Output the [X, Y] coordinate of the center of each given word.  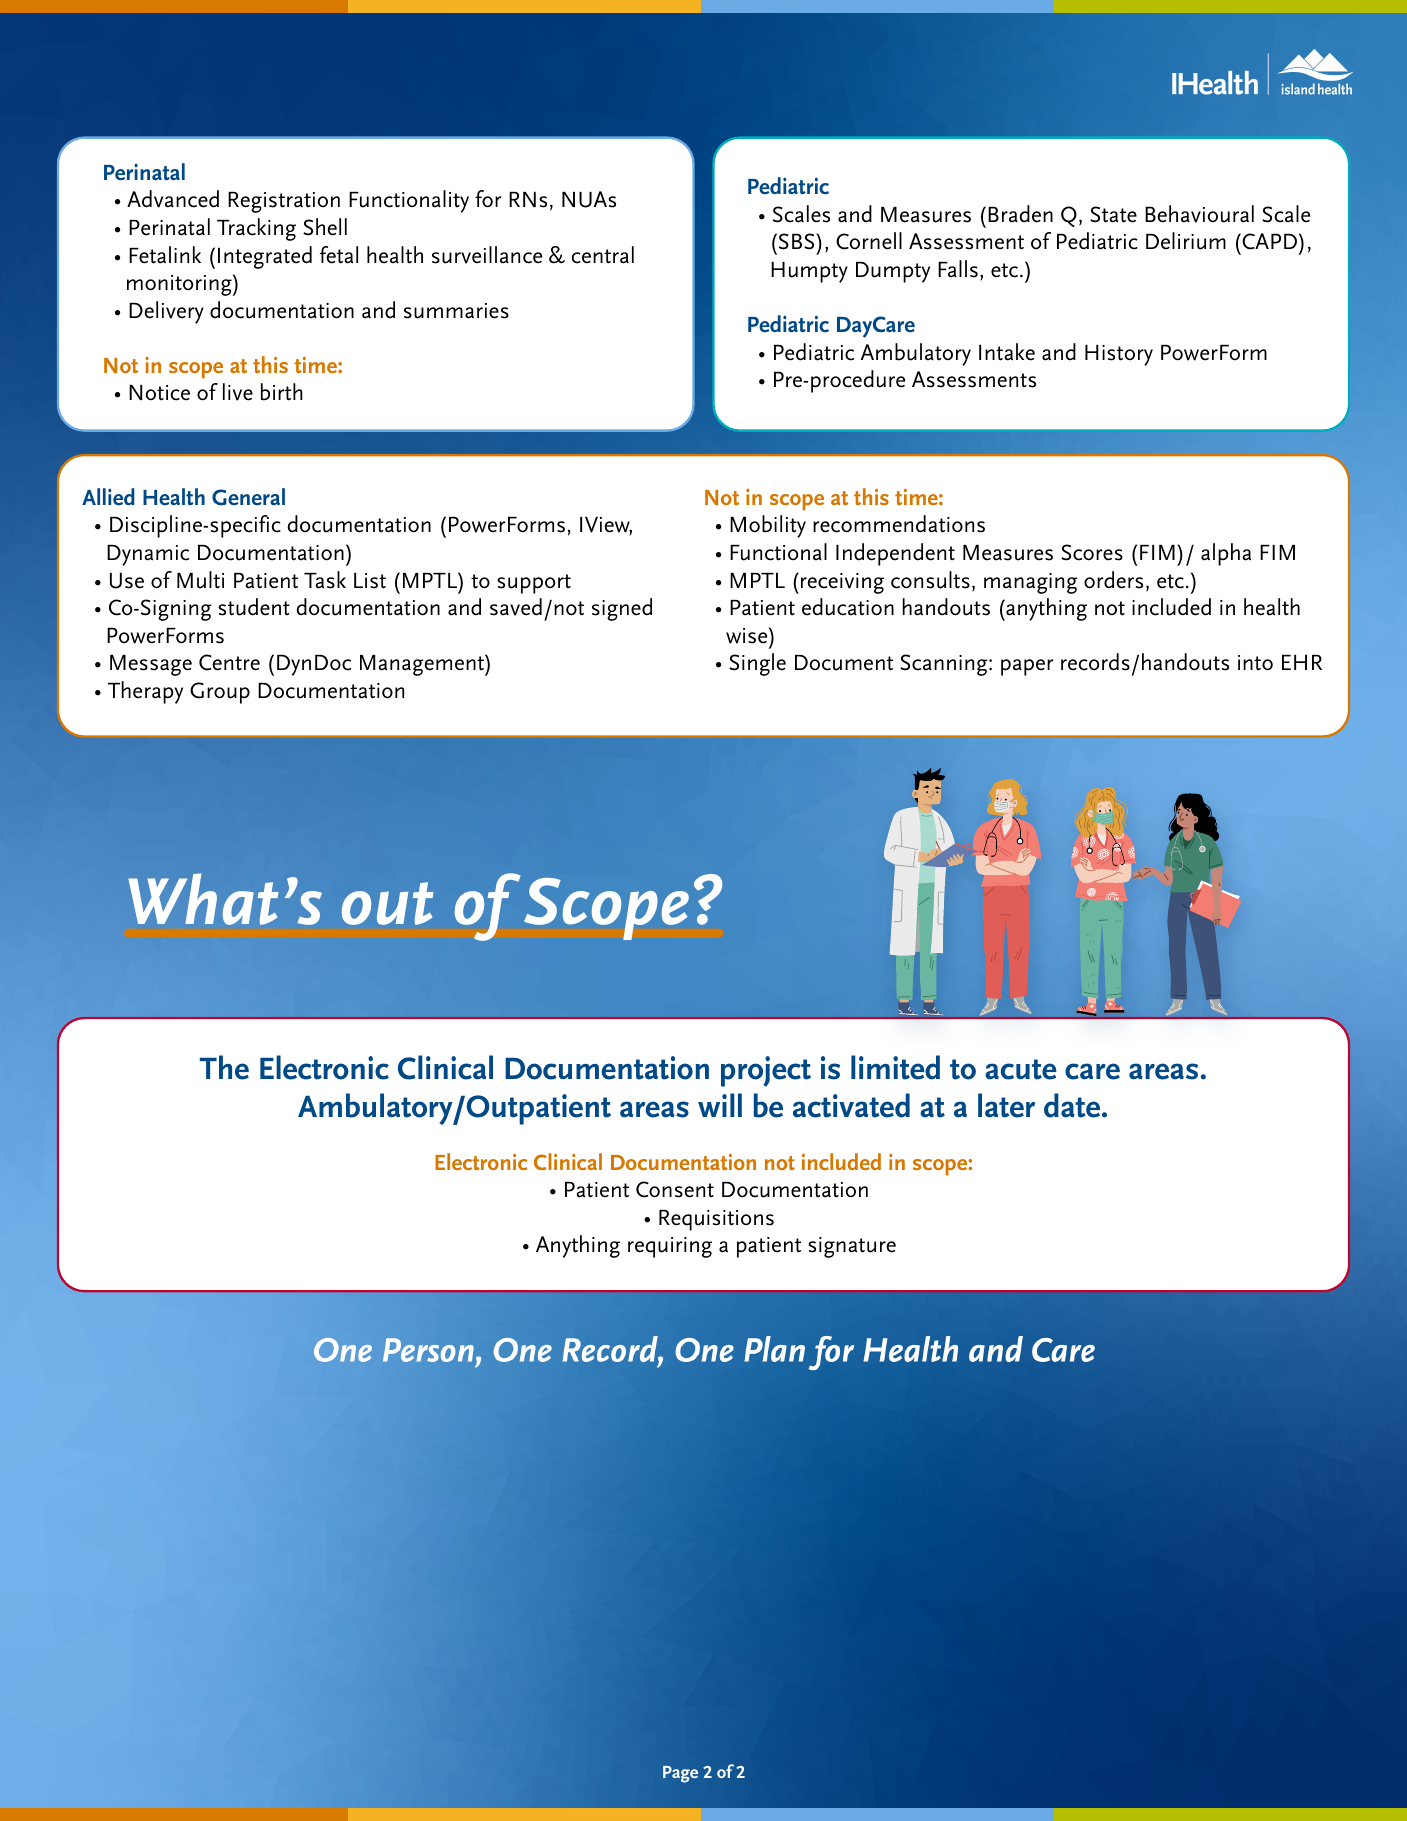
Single [757, 664]
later [1006, 1105]
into [1255, 663]
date [1073, 1105]
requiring [670, 1247]
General [248, 497]
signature [852, 1247]
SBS [796, 241]
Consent [675, 1189]
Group [220, 693]
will [720, 1105]
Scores [1092, 552]
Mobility [768, 526]
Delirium [1186, 241]
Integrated [265, 257]
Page [680, 1774]
